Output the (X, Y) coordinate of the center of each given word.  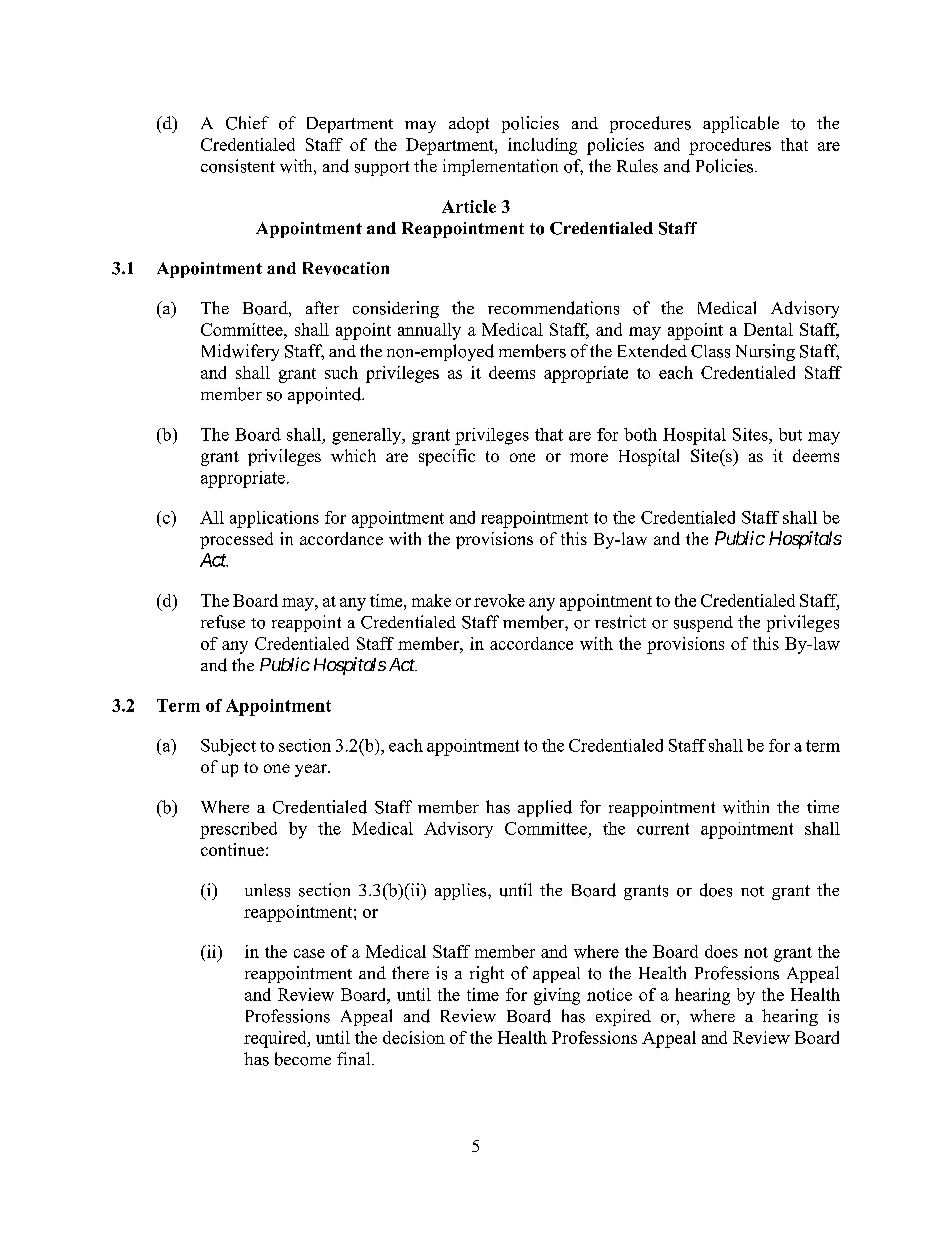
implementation (500, 167)
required (276, 1039)
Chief (247, 123)
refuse (223, 622)
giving (557, 996)
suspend (703, 624)
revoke (499, 600)
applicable (741, 124)
